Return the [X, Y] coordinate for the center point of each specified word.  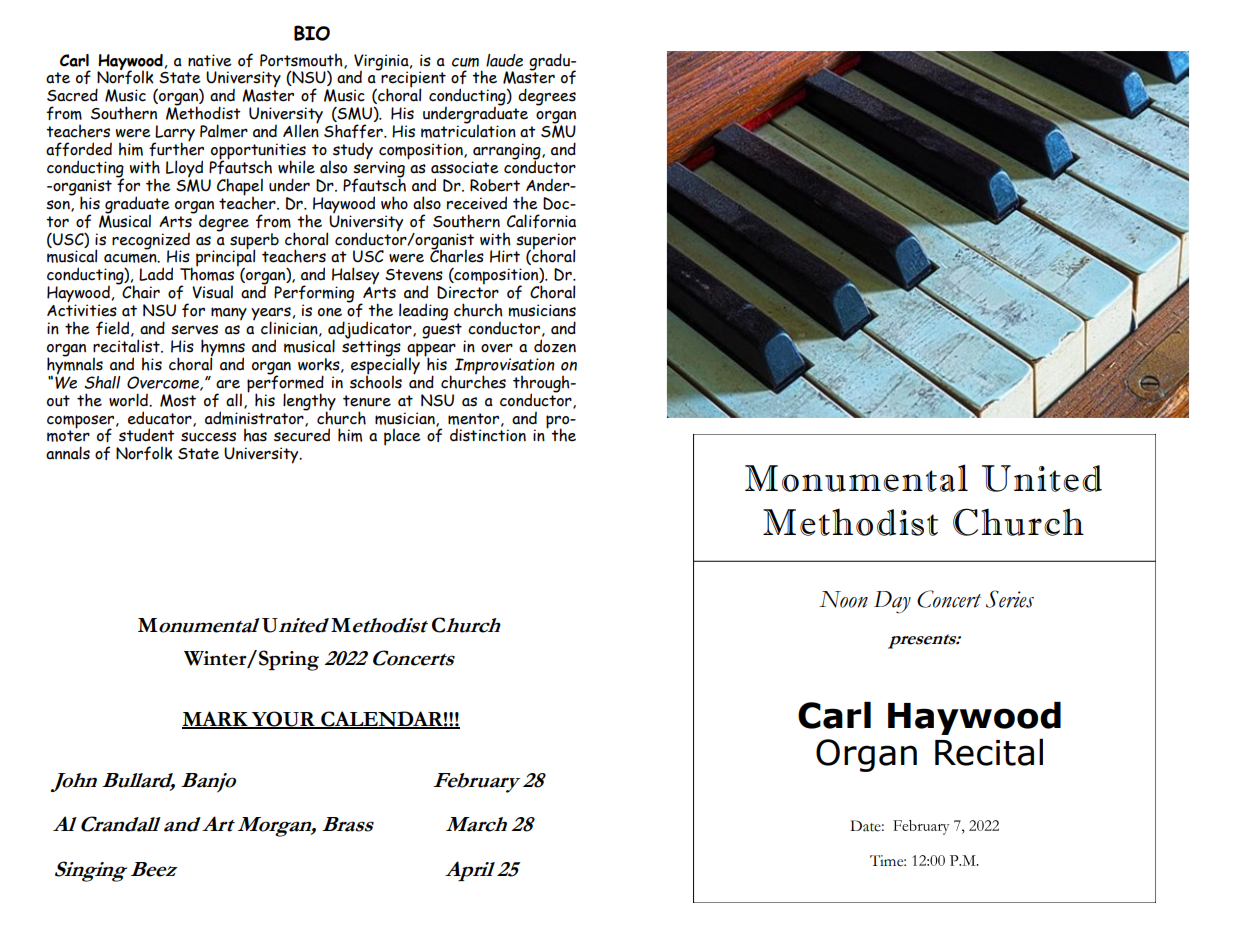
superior [546, 242]
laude [504, 60]
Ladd [156, 274]
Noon [843, 599]
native [210, 60]
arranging [507, 152]
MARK [216, 719]
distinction [488, 435]
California [541, 221]
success [208, 437]
